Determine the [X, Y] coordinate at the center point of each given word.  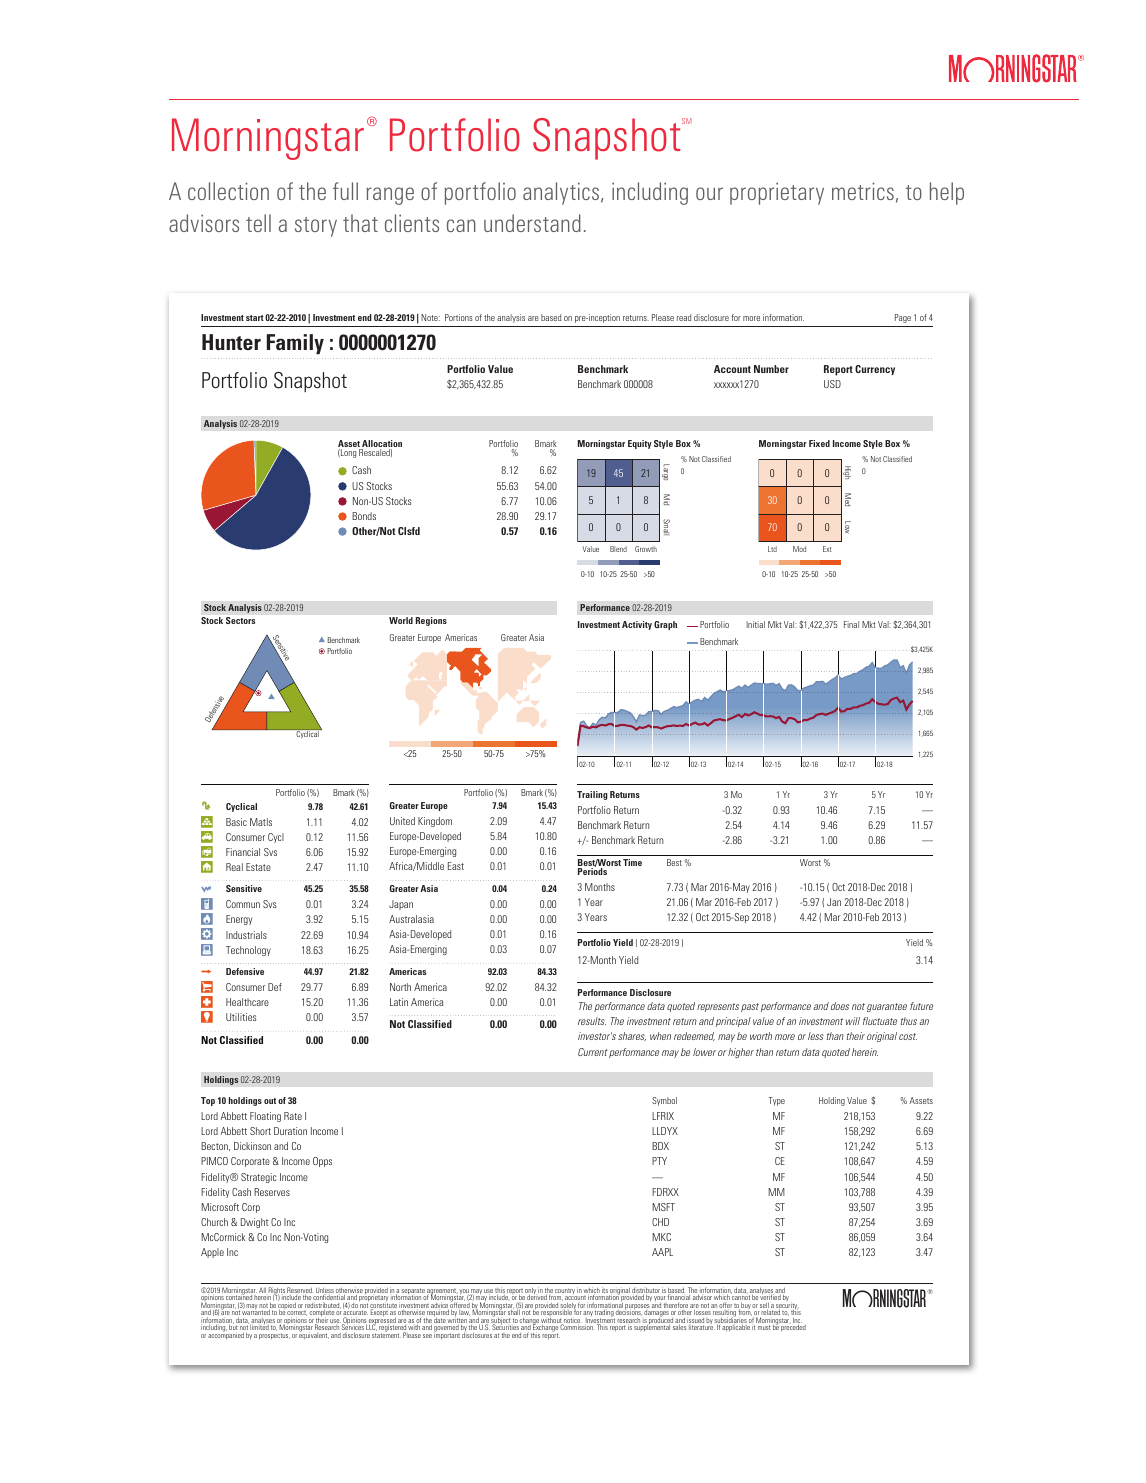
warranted [256, 1312]
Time [632, 862]
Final [851, 624]
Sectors [240, 620]
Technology [248, 951]
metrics [863, 191]
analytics [562, 193]
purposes [637, 1308]
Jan [834, 902]
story [316, 227]
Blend [618, 549]
